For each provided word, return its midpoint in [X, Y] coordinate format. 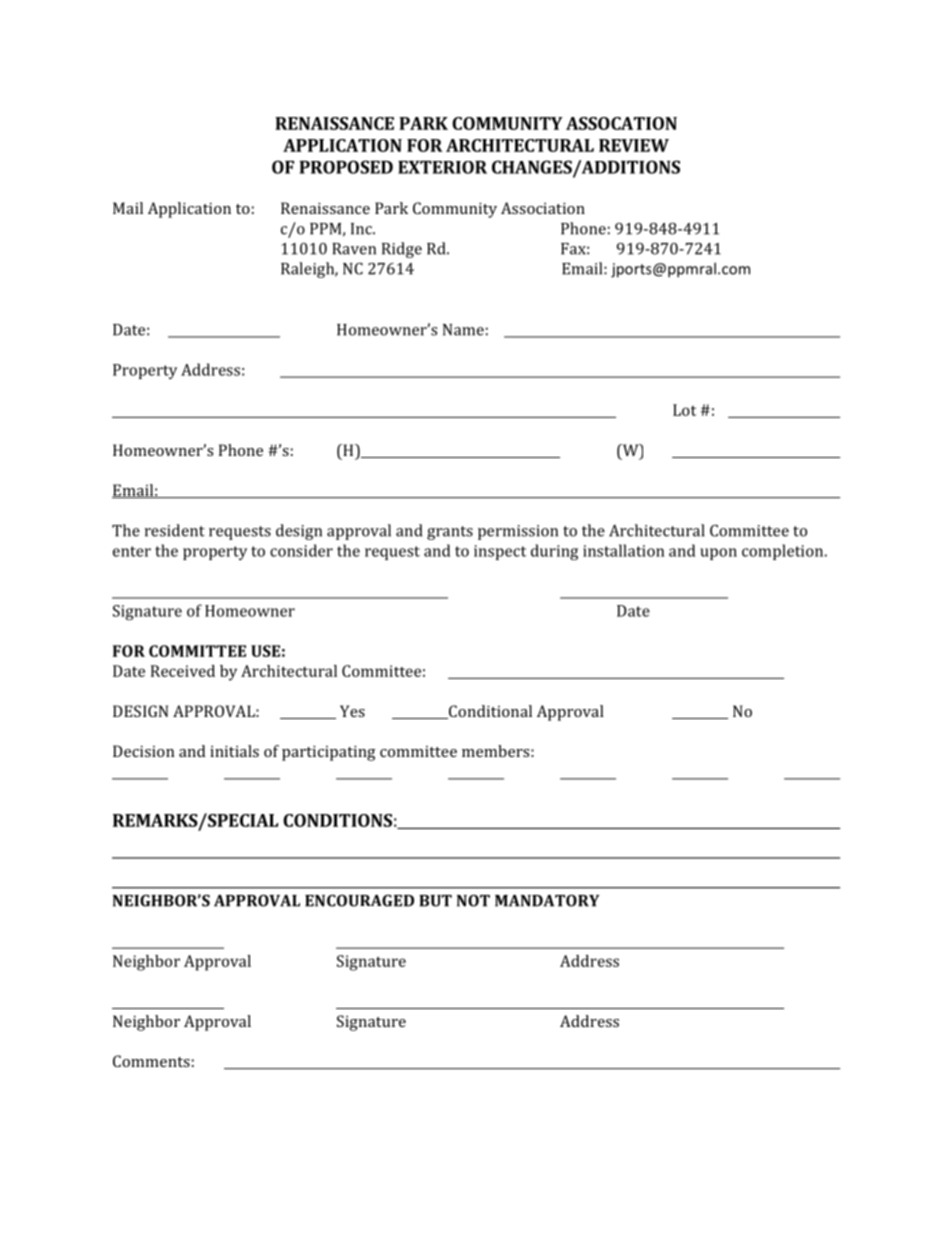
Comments [151, 1061]
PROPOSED [346, 167]
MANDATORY [547, 900]
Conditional [489, 712]
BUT [435, 901]
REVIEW [634, 145]
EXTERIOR [442, 167]
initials [234, 751]
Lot [684, 410]
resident [175, 530]
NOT [473, 901]
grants [450, 533]
